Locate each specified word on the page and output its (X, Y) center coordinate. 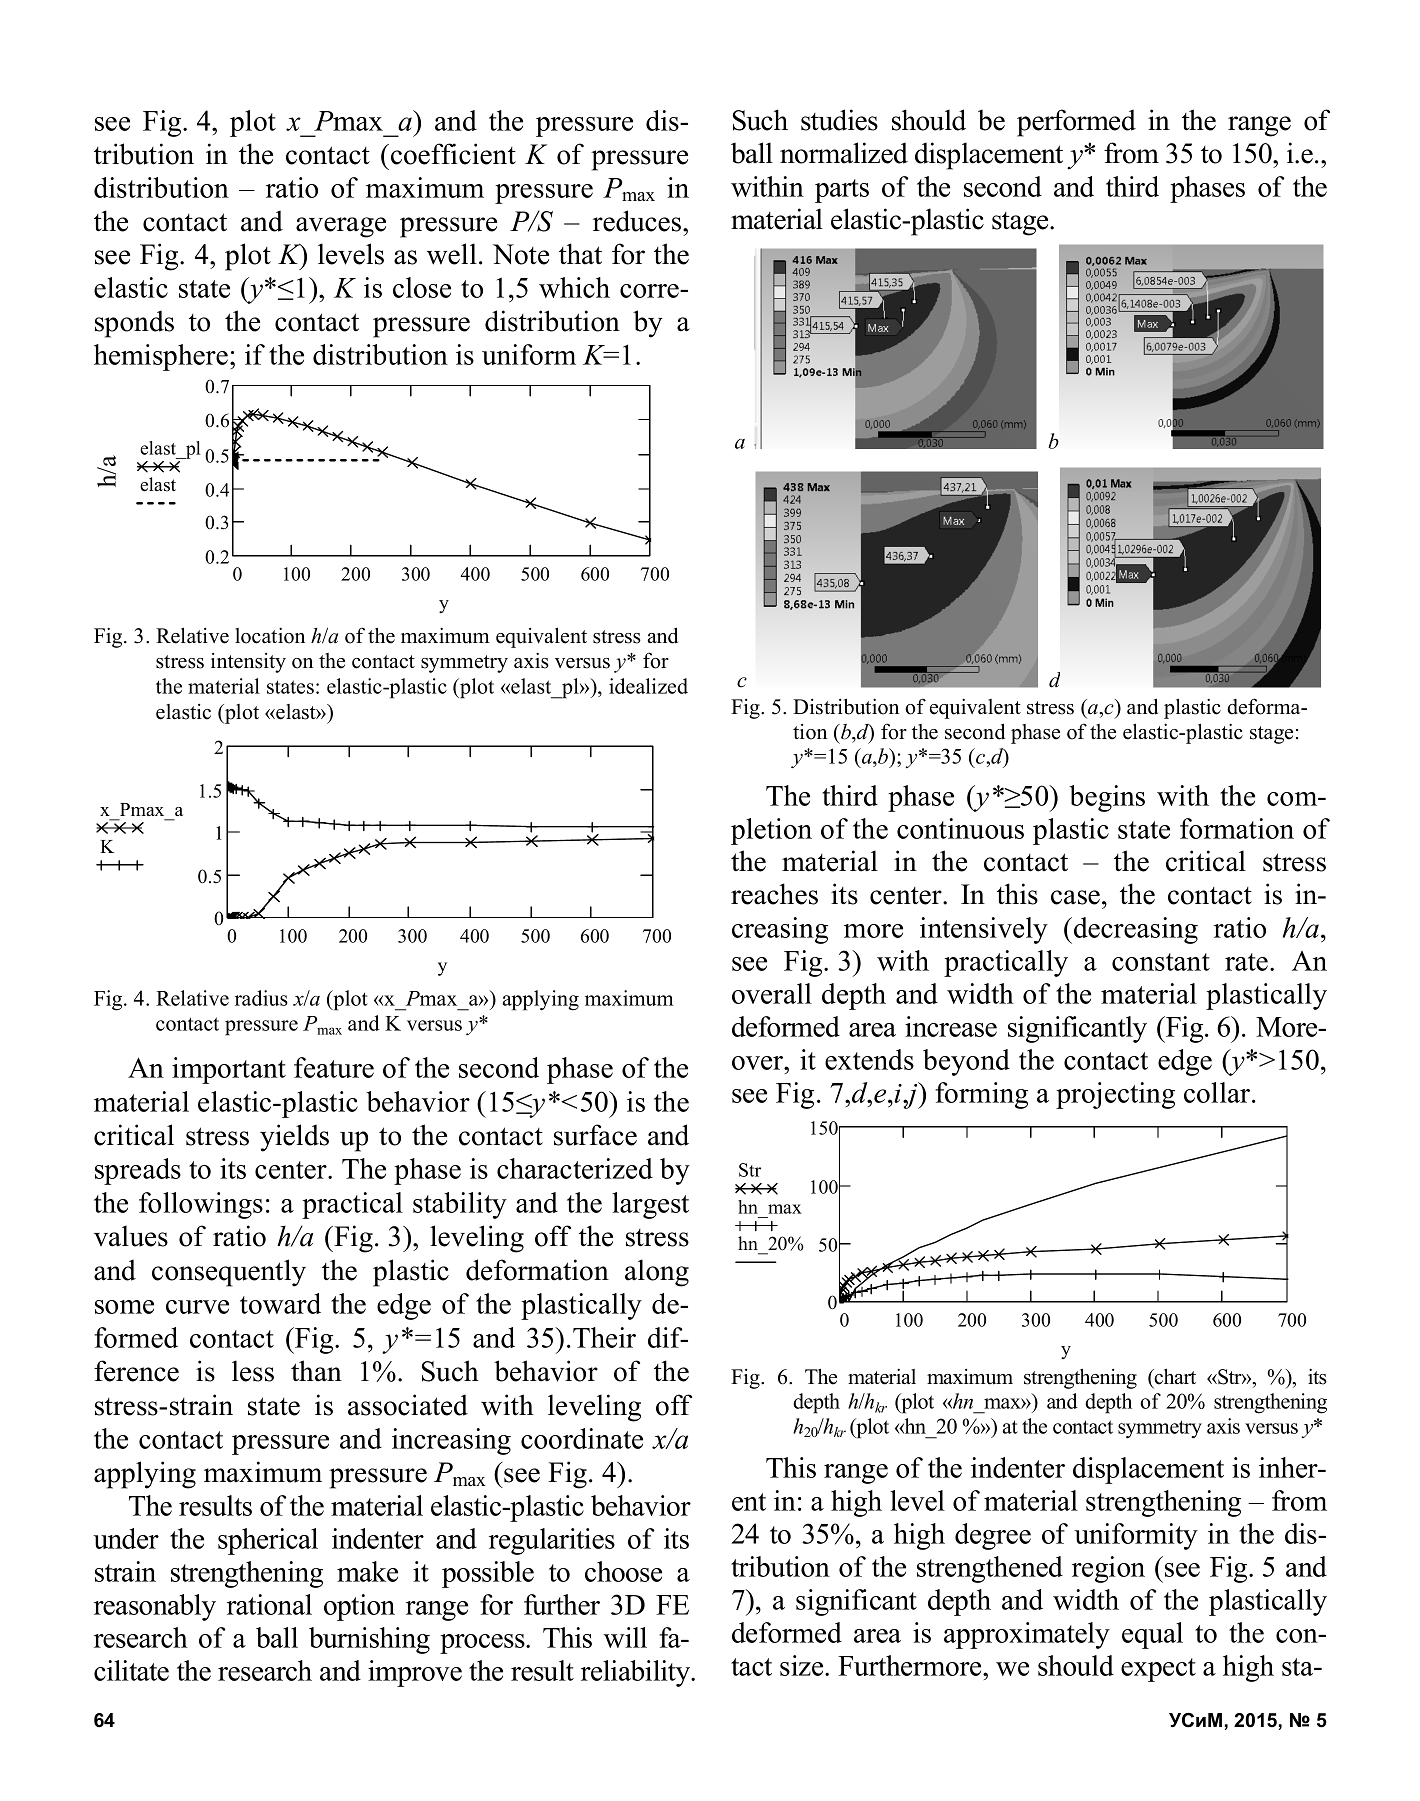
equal (1152, 1635)
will (625, 1637)
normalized (844, 153)
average (341, 227)
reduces (638, 221)
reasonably (155, 1607)
